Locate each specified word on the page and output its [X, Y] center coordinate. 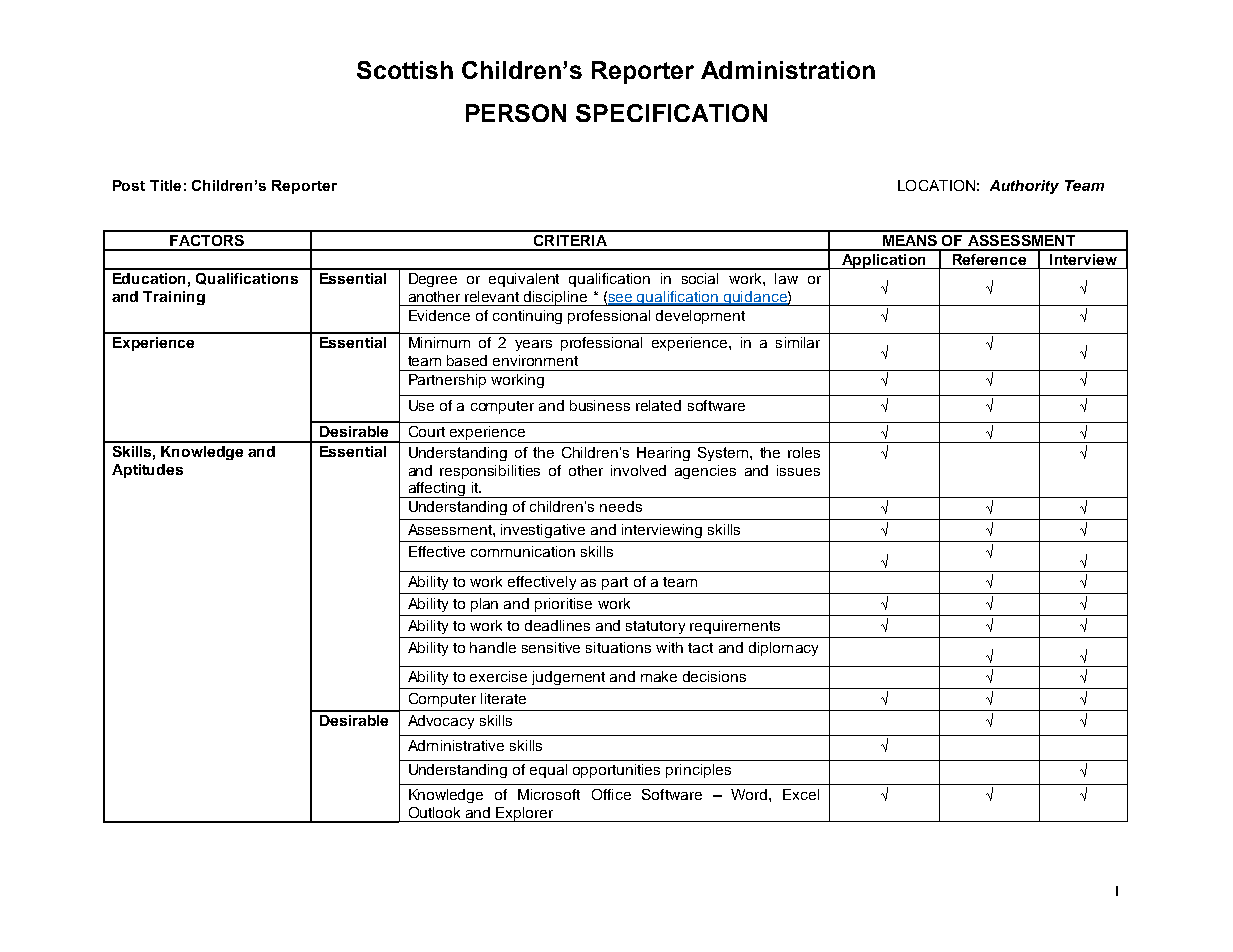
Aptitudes [147, 471]
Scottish [405, 70]
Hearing [663, 454]
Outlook [434, 812]
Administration [788, 70]
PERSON [516, 113]
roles [804, 452]
